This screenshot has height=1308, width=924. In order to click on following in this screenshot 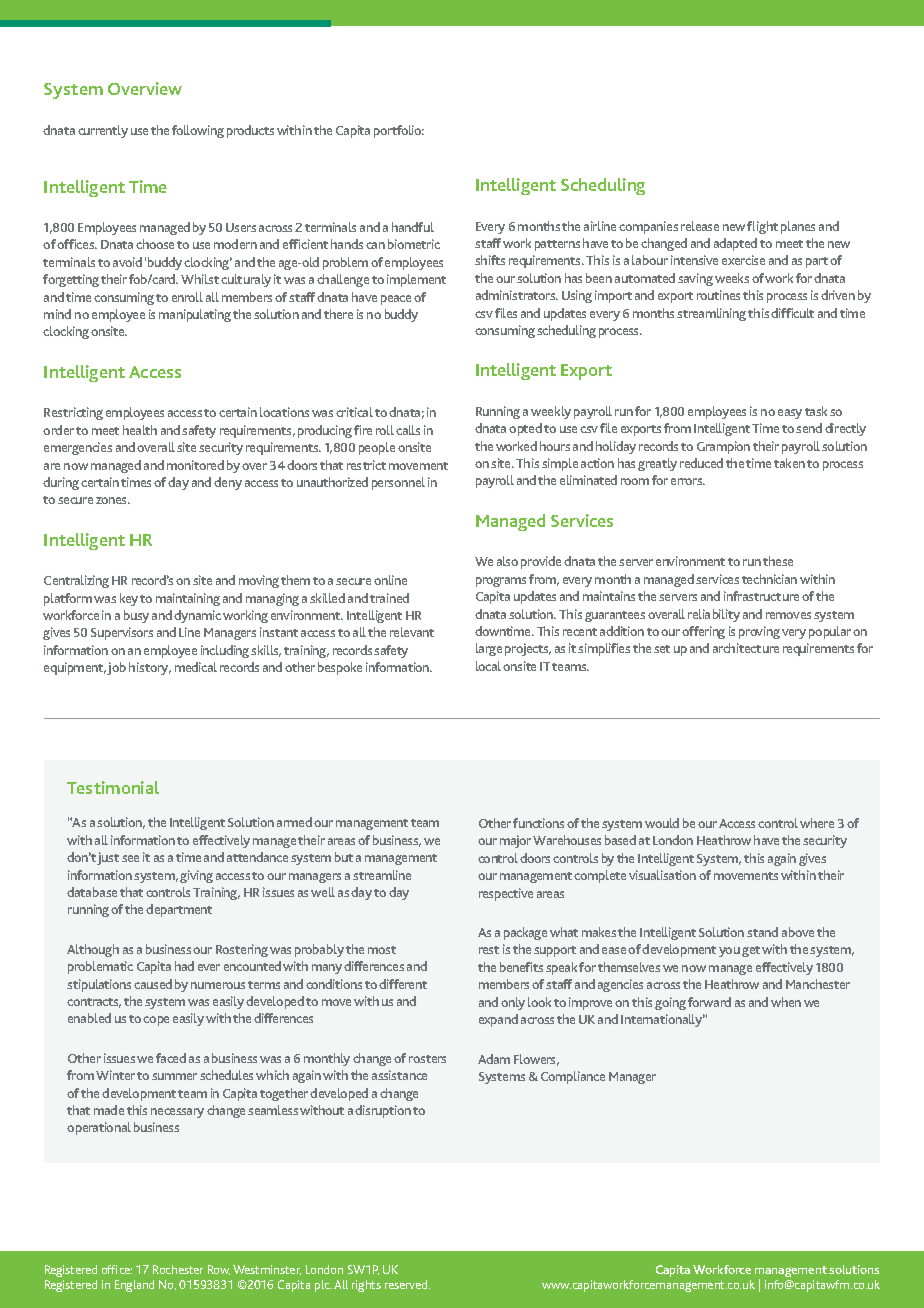, I will do `click(198, 131)`.
